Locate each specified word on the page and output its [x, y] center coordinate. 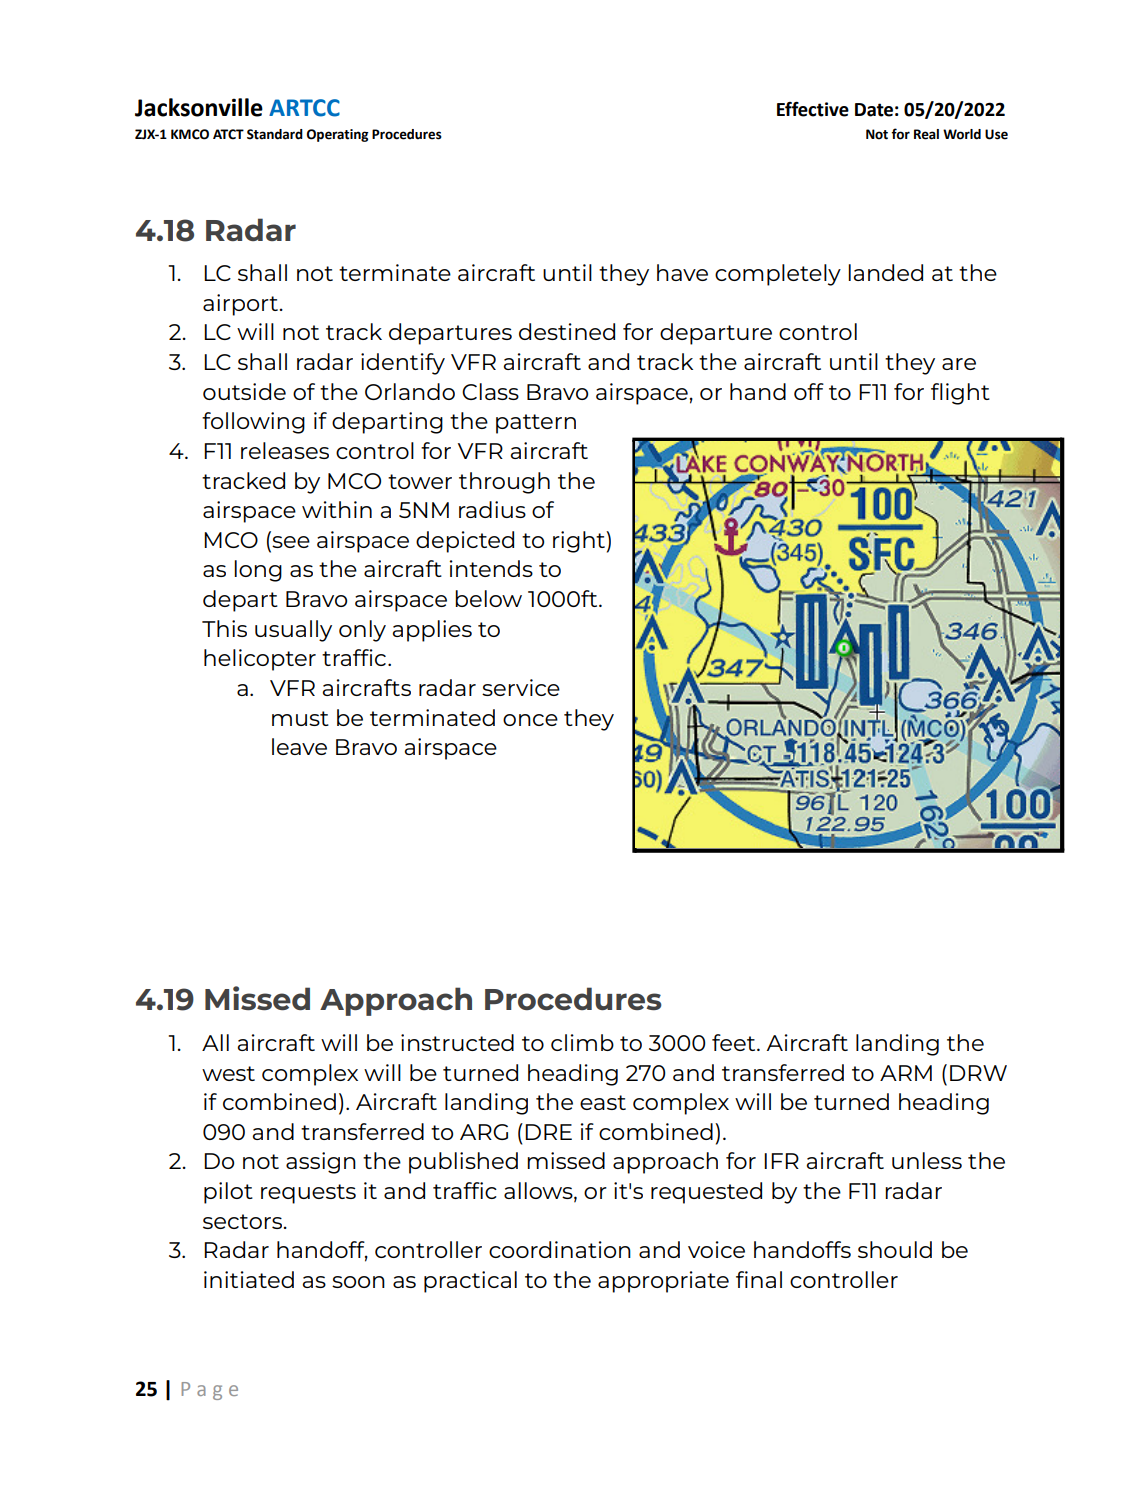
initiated [249, 1279]
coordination [560, 1249]
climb [582, 1042]
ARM [906, 1073]
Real [926, 134]
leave [299, 746]
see [290, 540]
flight [960, 394]
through [504, 483]
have [682, 272]
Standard [275, 134]
